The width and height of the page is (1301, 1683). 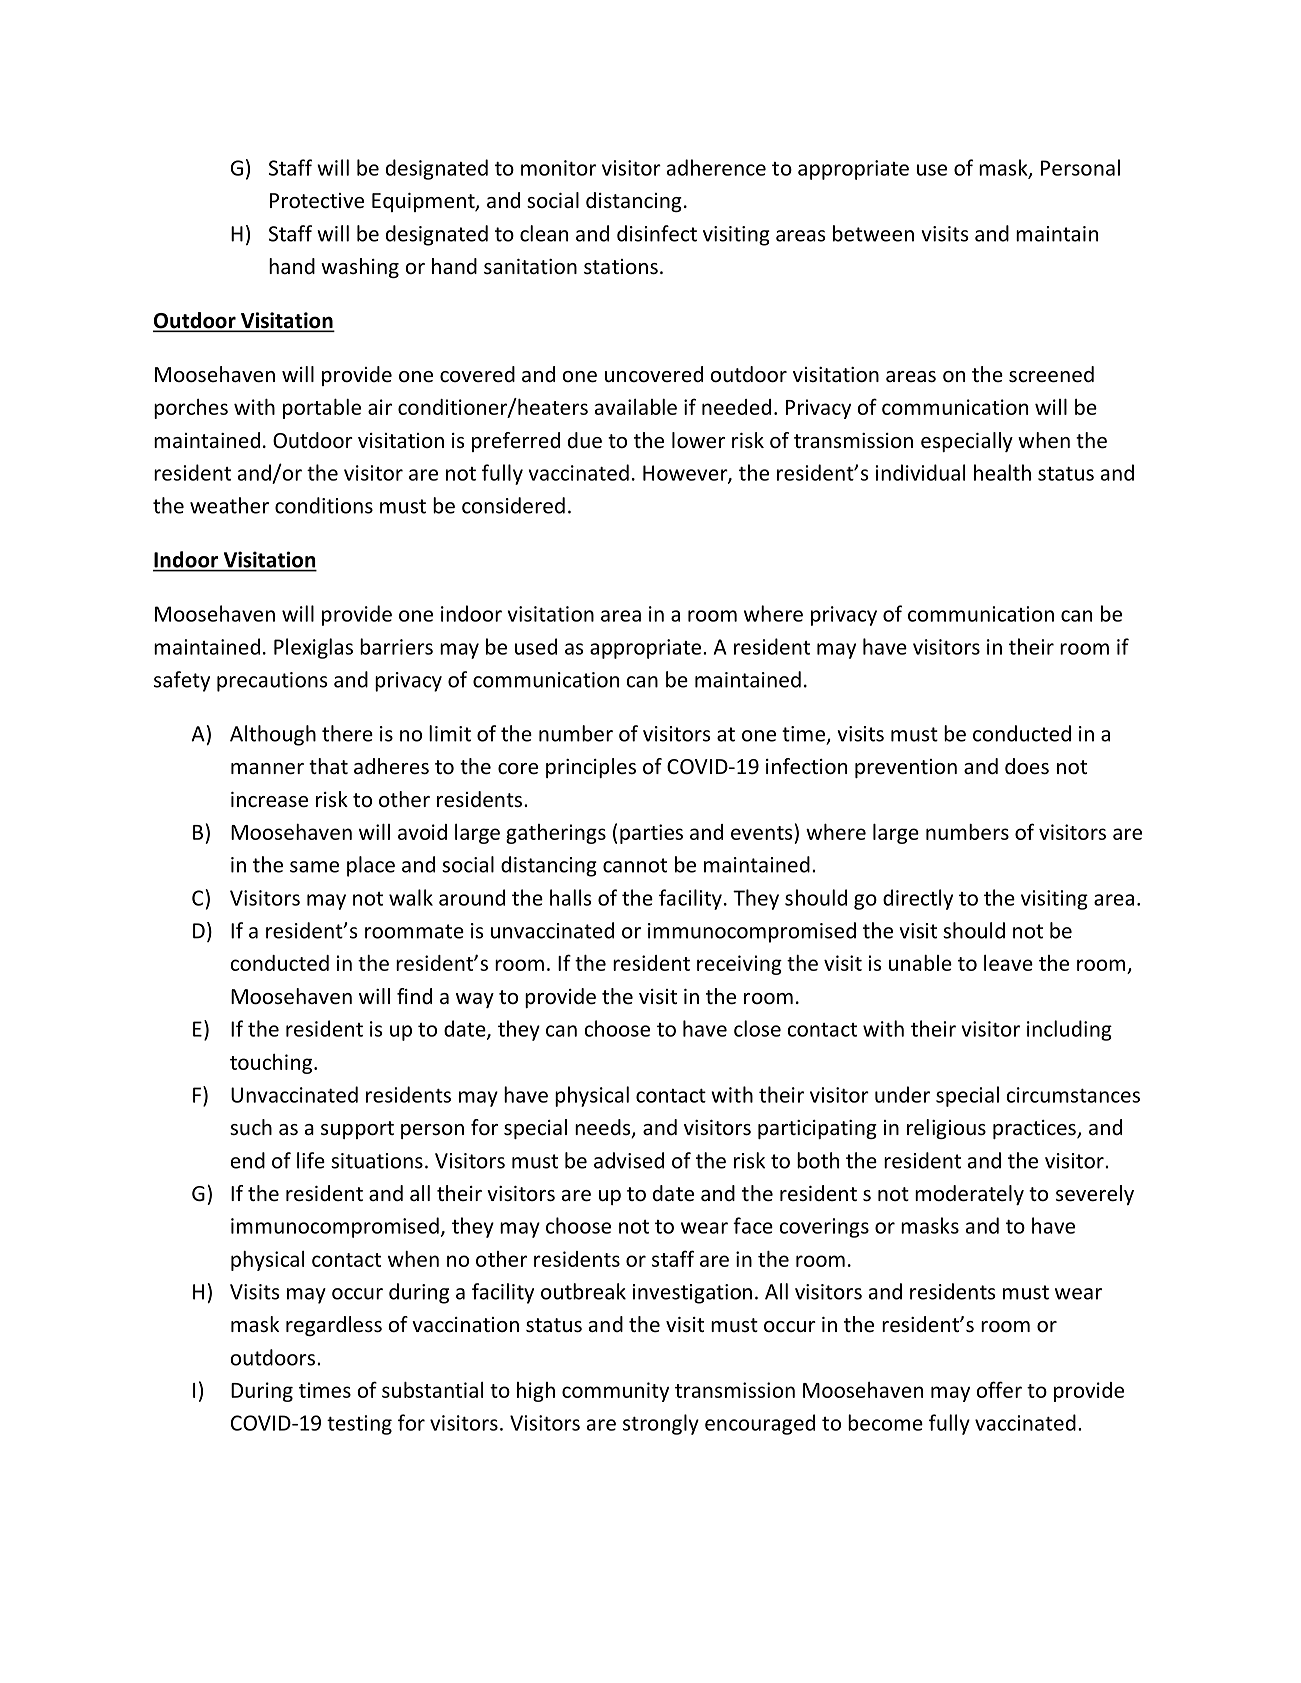 I want to click on parties, so click(x=651, y=834).
